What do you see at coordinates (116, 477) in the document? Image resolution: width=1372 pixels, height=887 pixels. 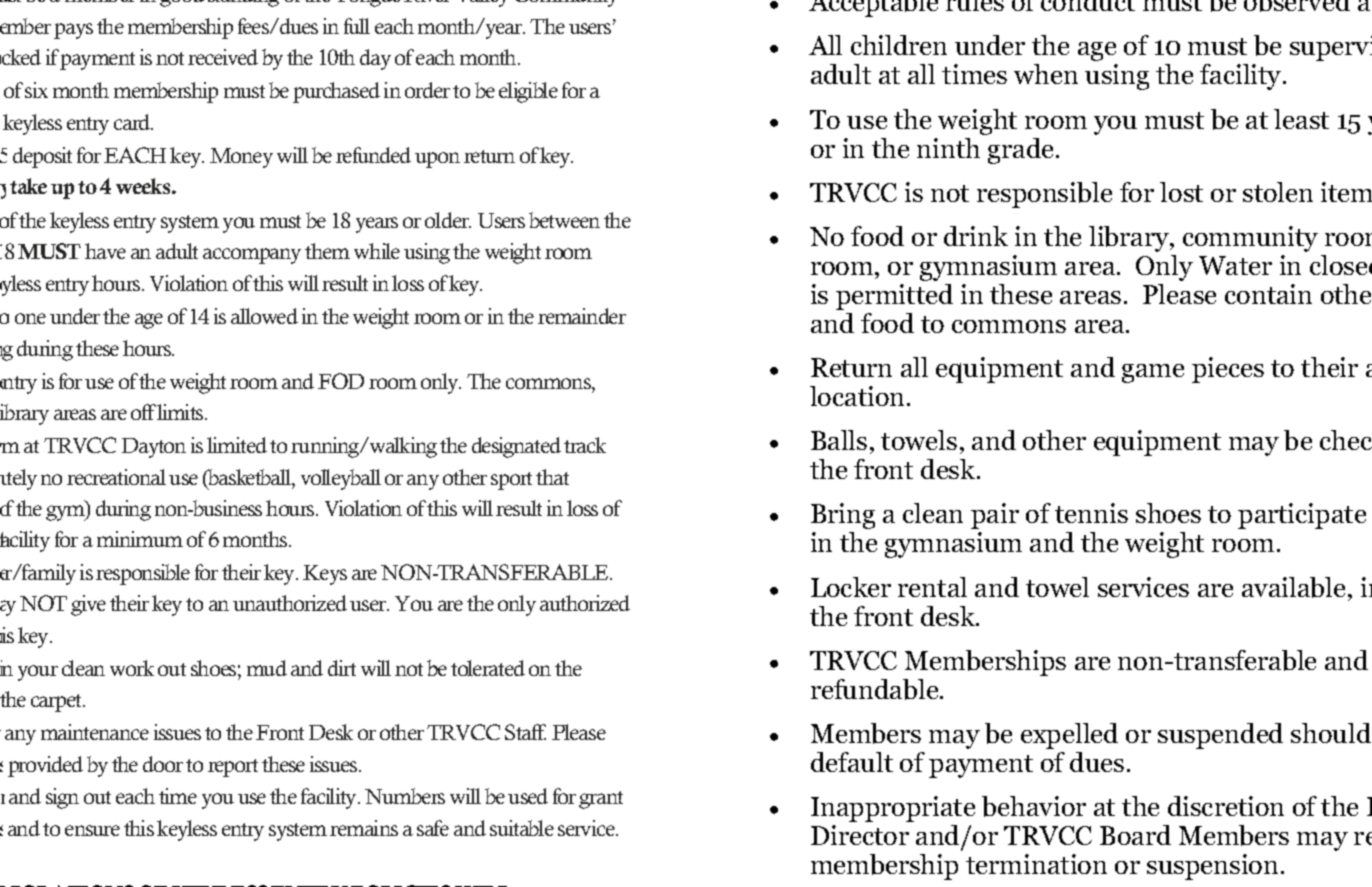 I see `recreational` at bounding box center [116, 477].
